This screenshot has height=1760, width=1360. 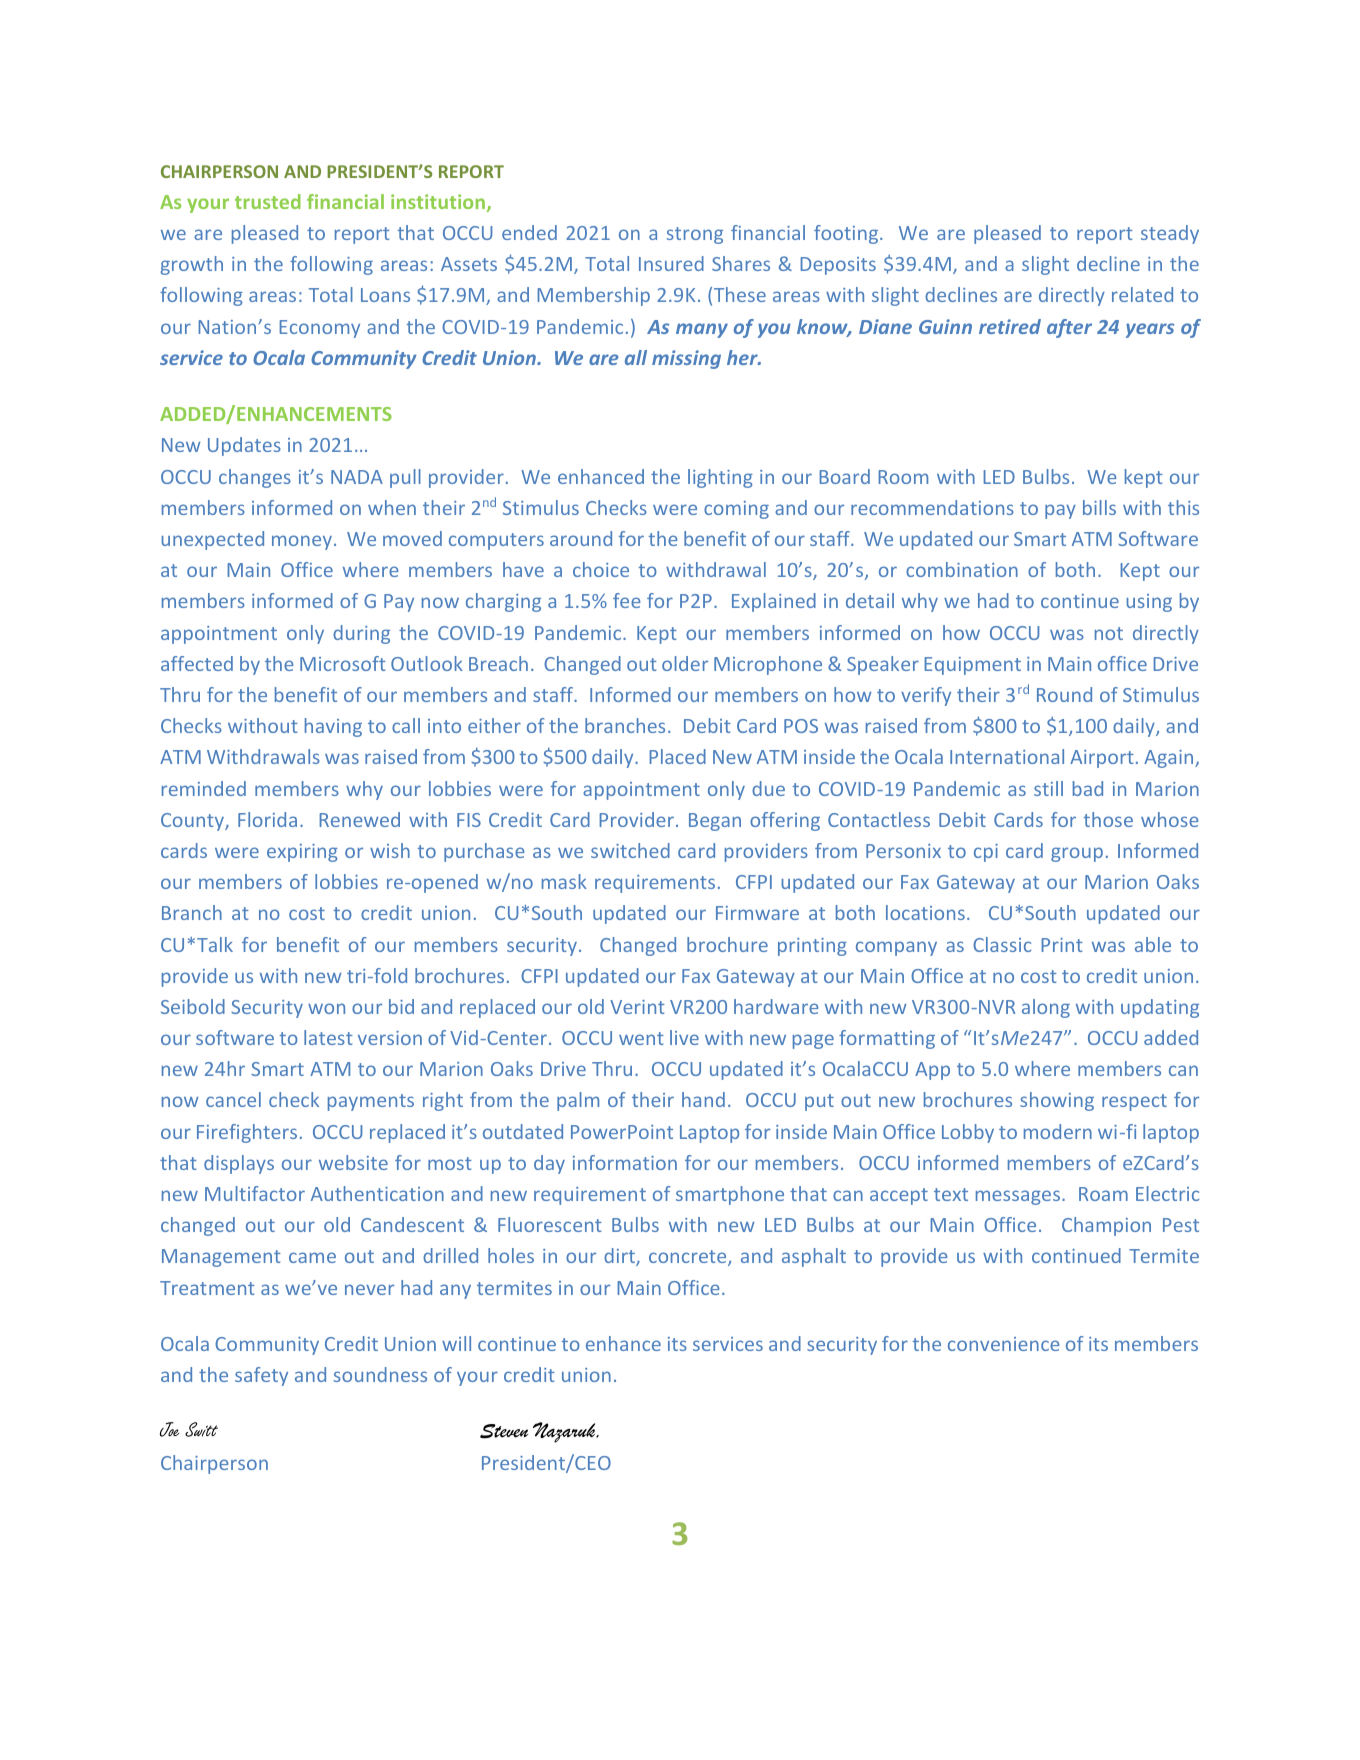 I want to click on coming, so click(x=736, y=510).
